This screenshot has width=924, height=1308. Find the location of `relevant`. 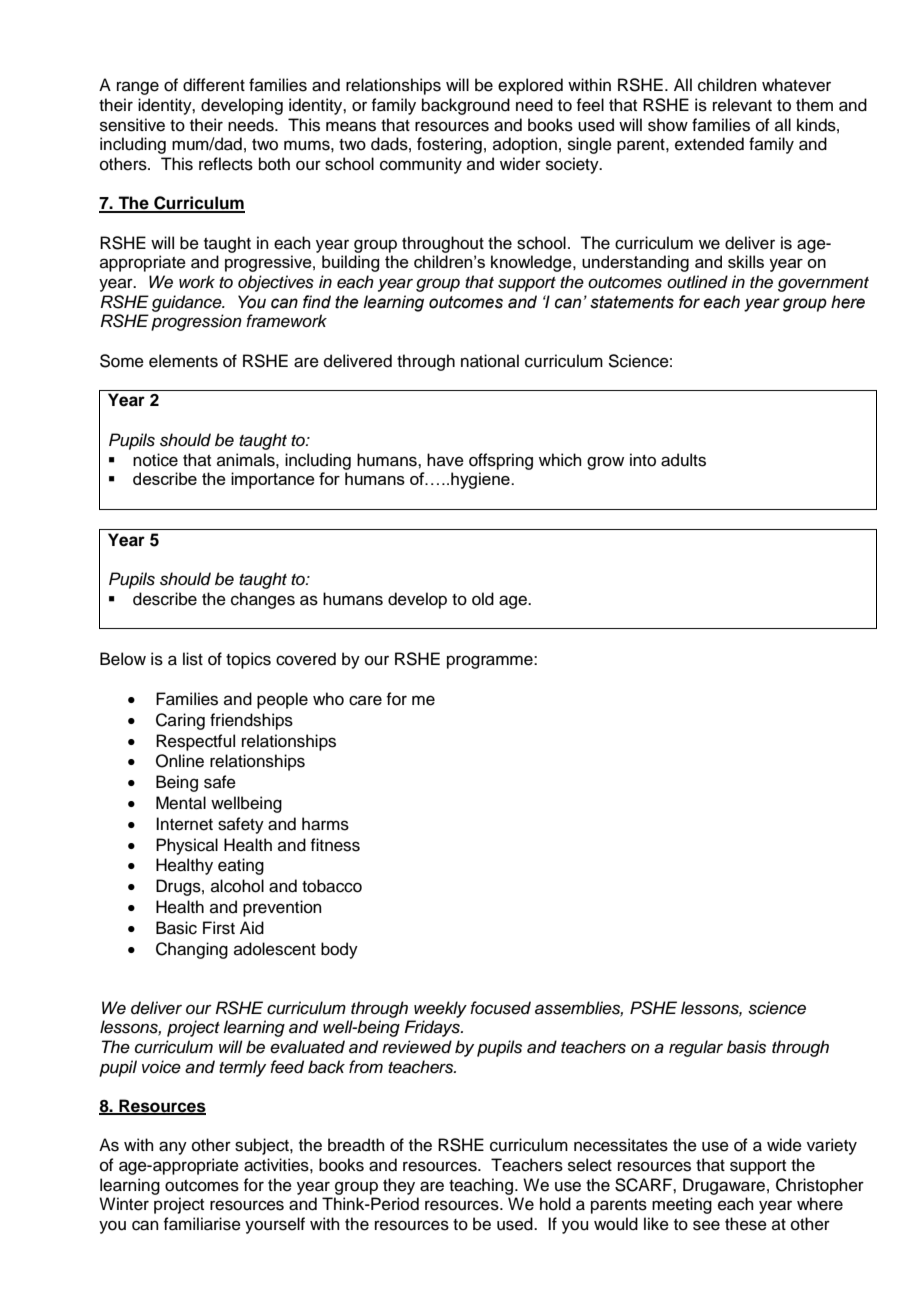

relevant is located at coordinates (742, 105).
